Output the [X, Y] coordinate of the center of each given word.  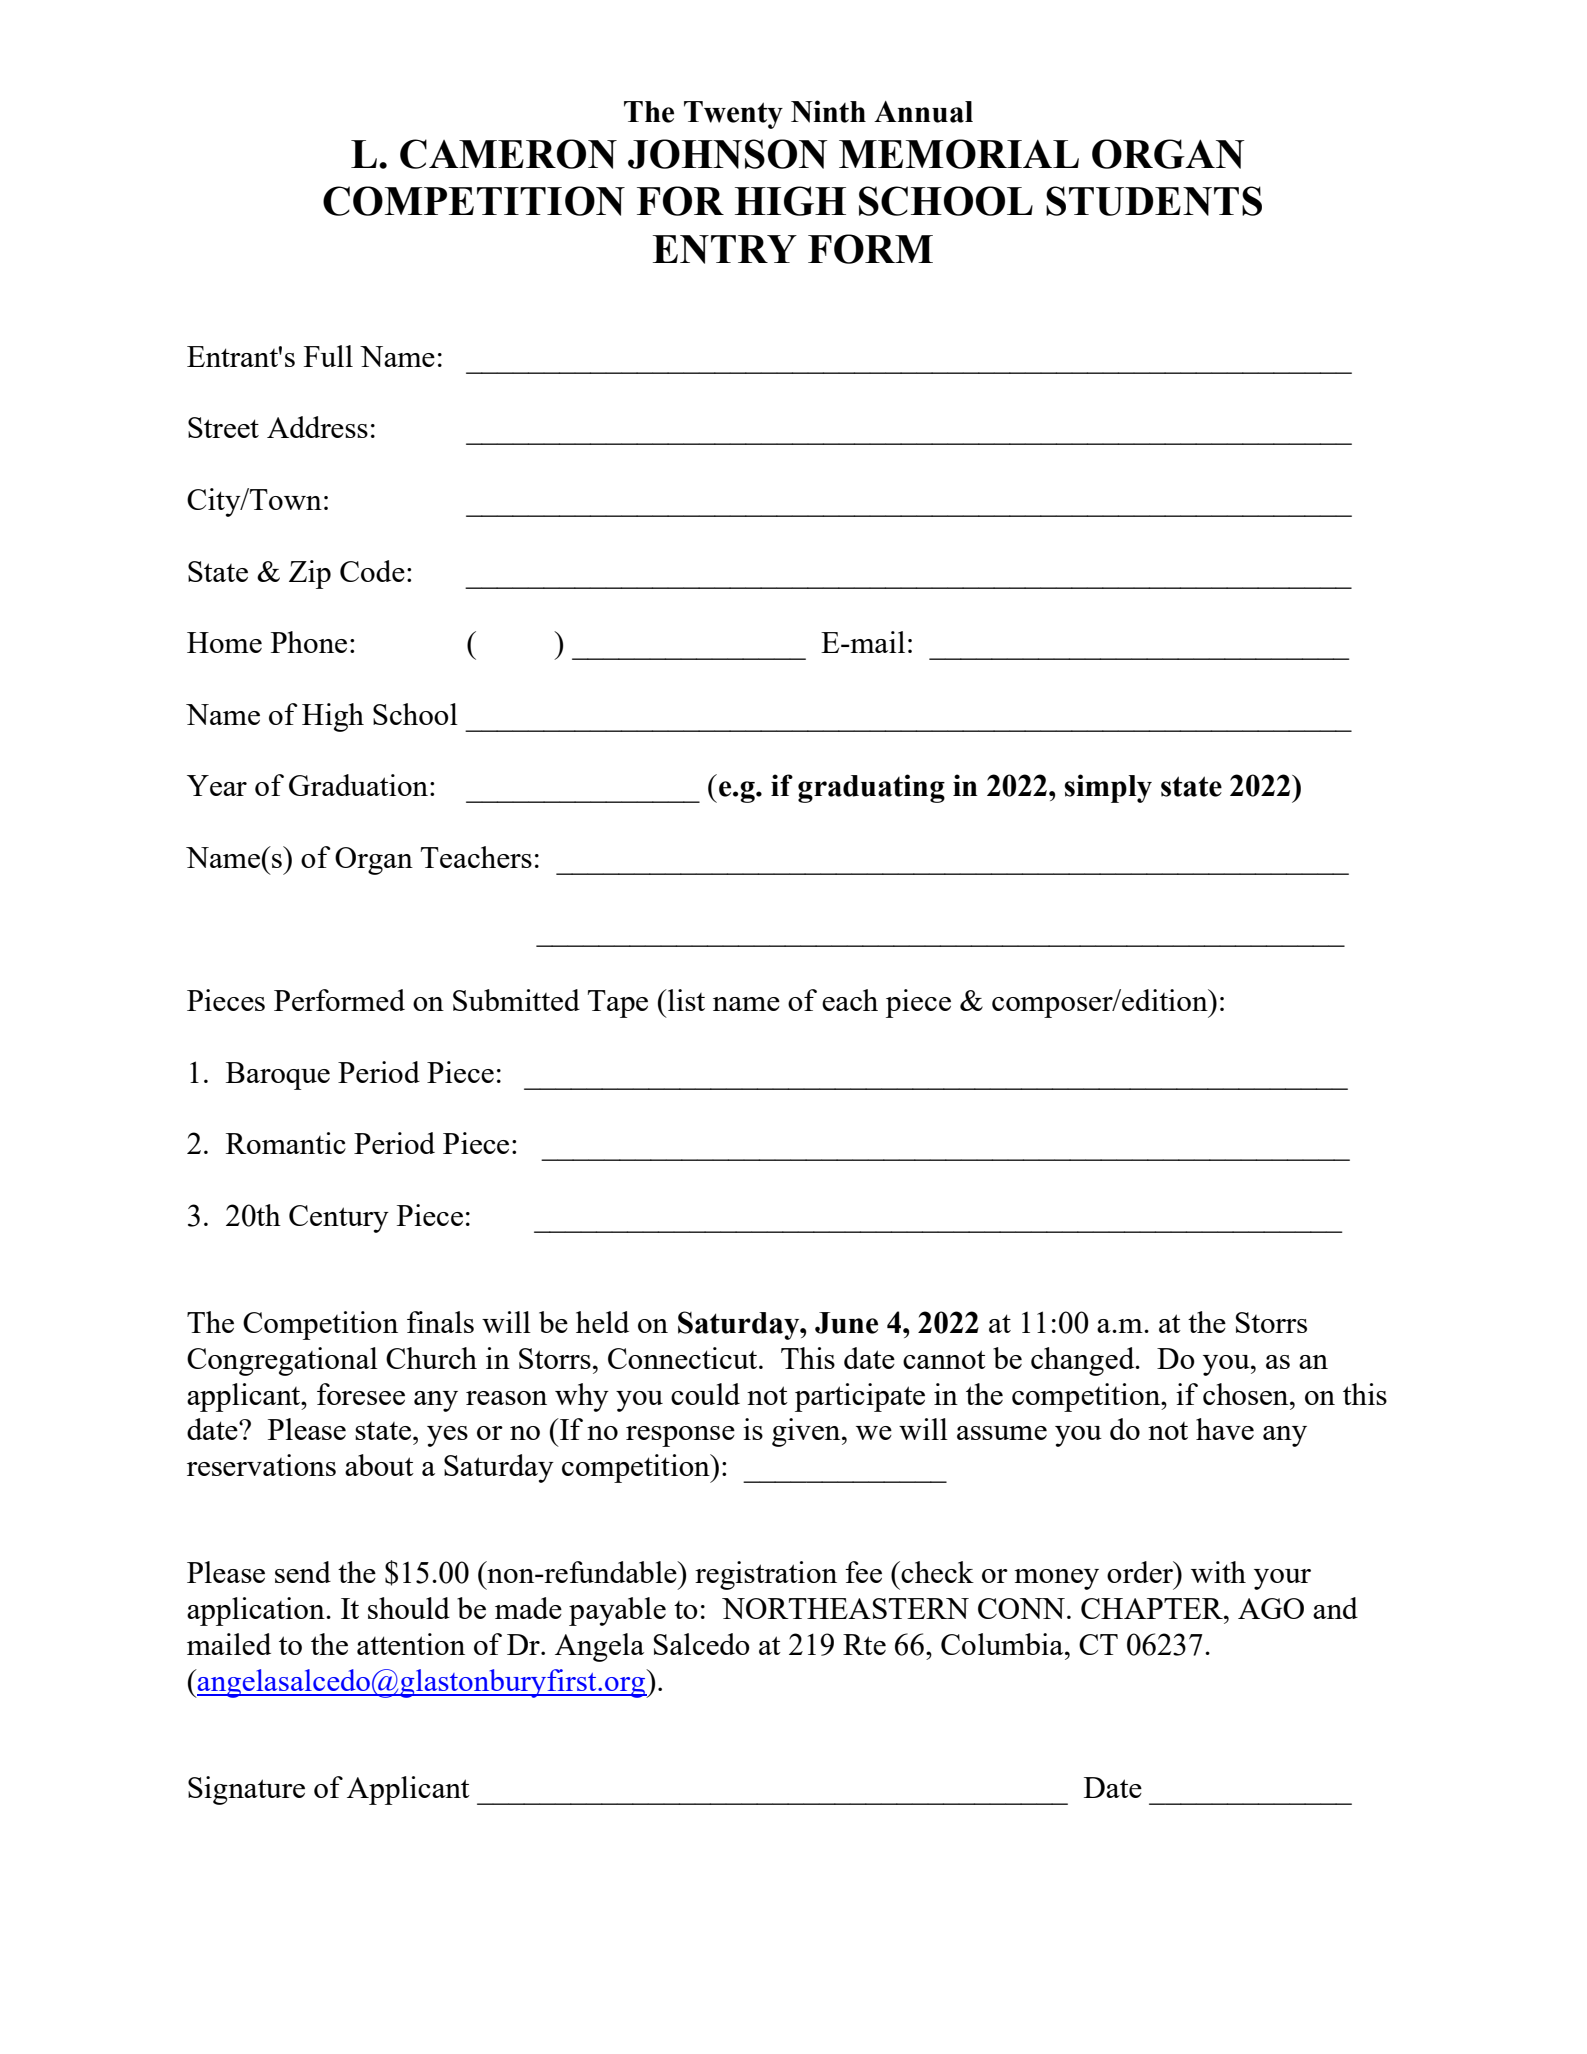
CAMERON [508, 154]
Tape [618, 1004]
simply [1108, 788]
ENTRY [725, 249]
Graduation [358, 785]
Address [317, 427]
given [807, 1432]
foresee [361, 1394]
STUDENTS [1154, 201]
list [685, 1000]
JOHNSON [728, 154]
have [1225, 1429]
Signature [246, 1790]
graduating [871, 788]
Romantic [286, 1143]
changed [1084, 1361]
